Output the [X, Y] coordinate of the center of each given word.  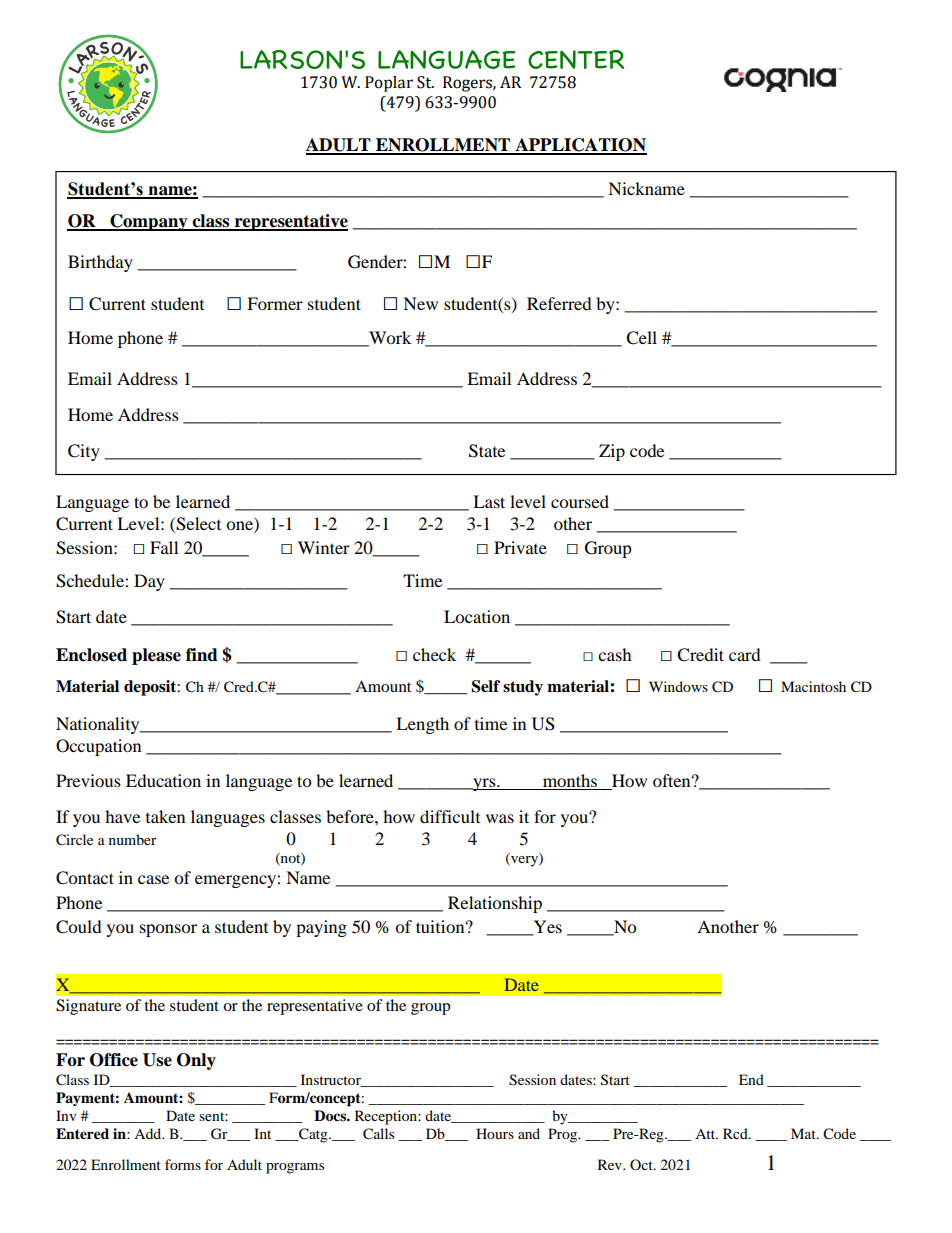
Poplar [389, 84]
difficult [450, 816]
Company [149, 222]
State [487, 451]
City [84, 452]
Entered [82, 1134]
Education [163, 780]
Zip [612, 452]
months [570, 782]
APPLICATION [580, 146]
